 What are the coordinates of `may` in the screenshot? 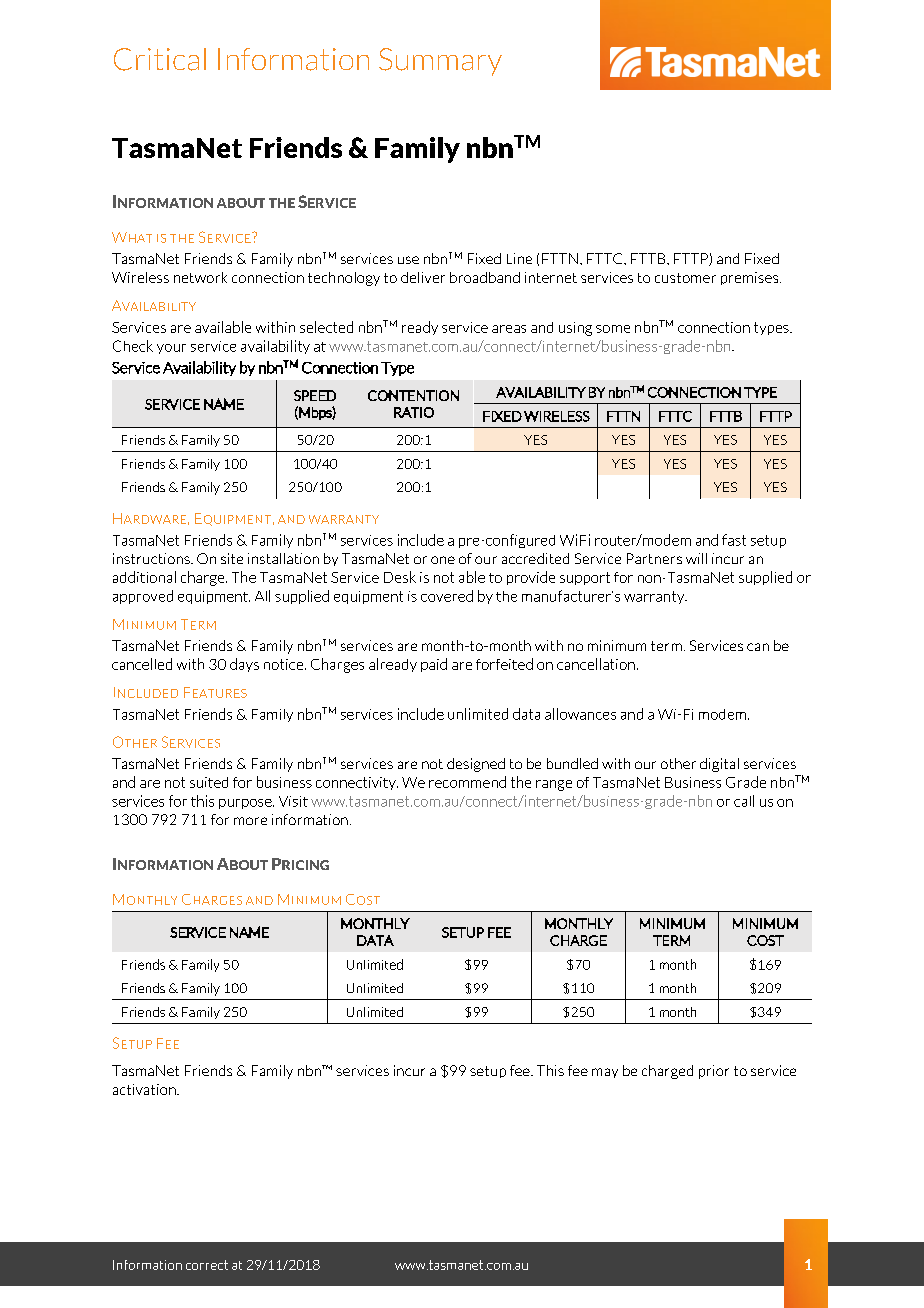 It's located at (605, 1073).
